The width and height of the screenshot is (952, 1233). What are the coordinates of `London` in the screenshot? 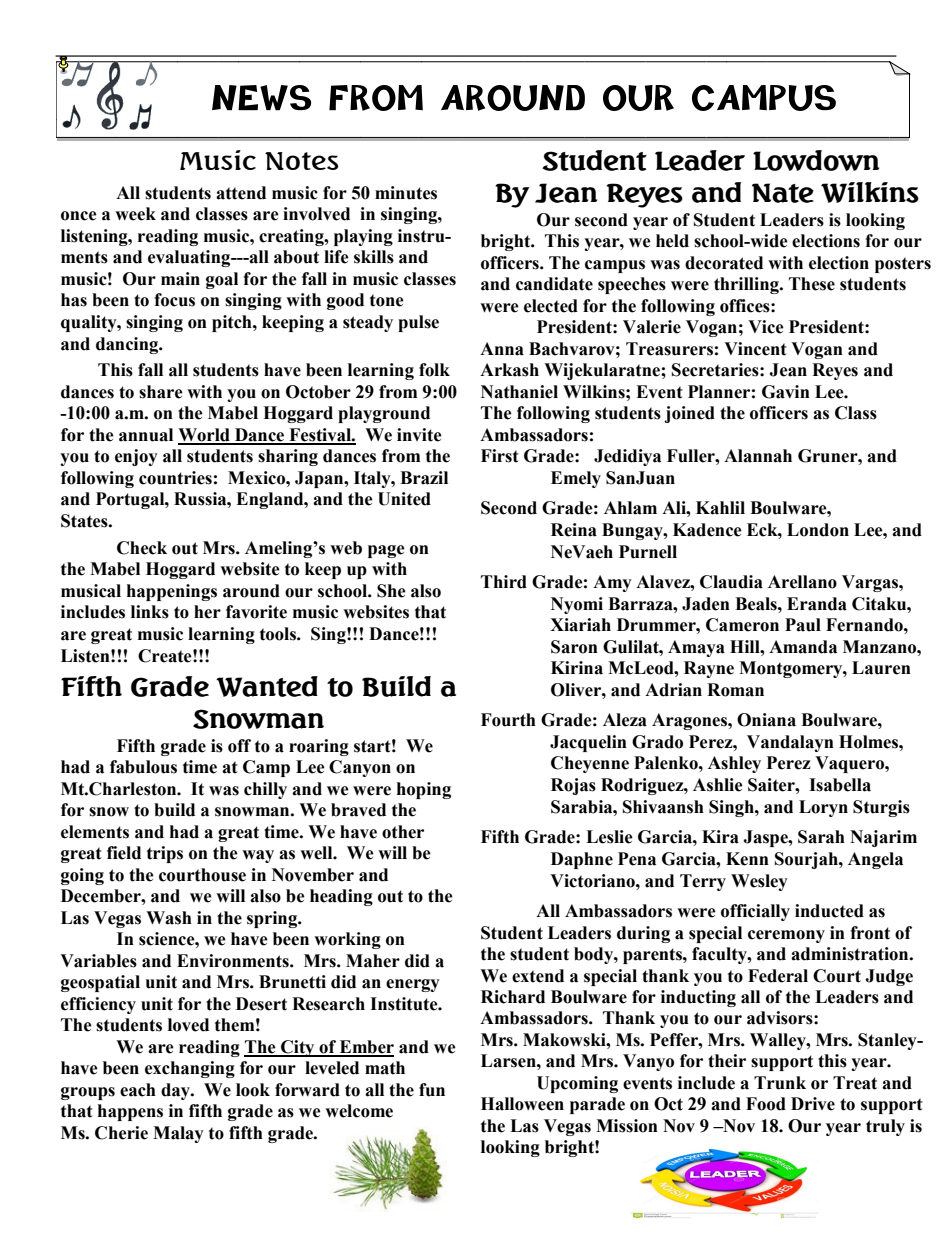 It's located at (818, 530).
